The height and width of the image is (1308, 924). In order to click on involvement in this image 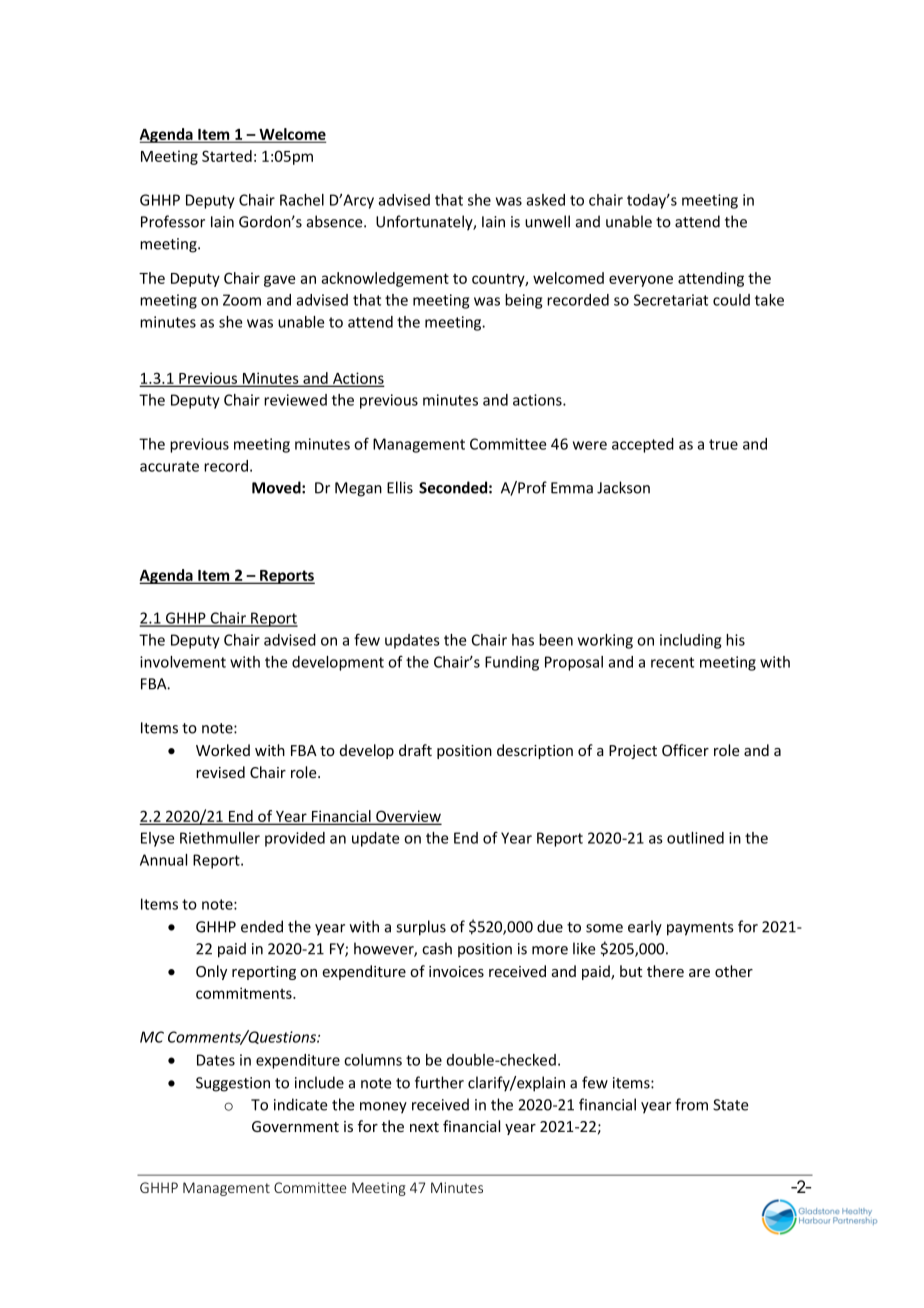, I will do `click(183, 662)`.
